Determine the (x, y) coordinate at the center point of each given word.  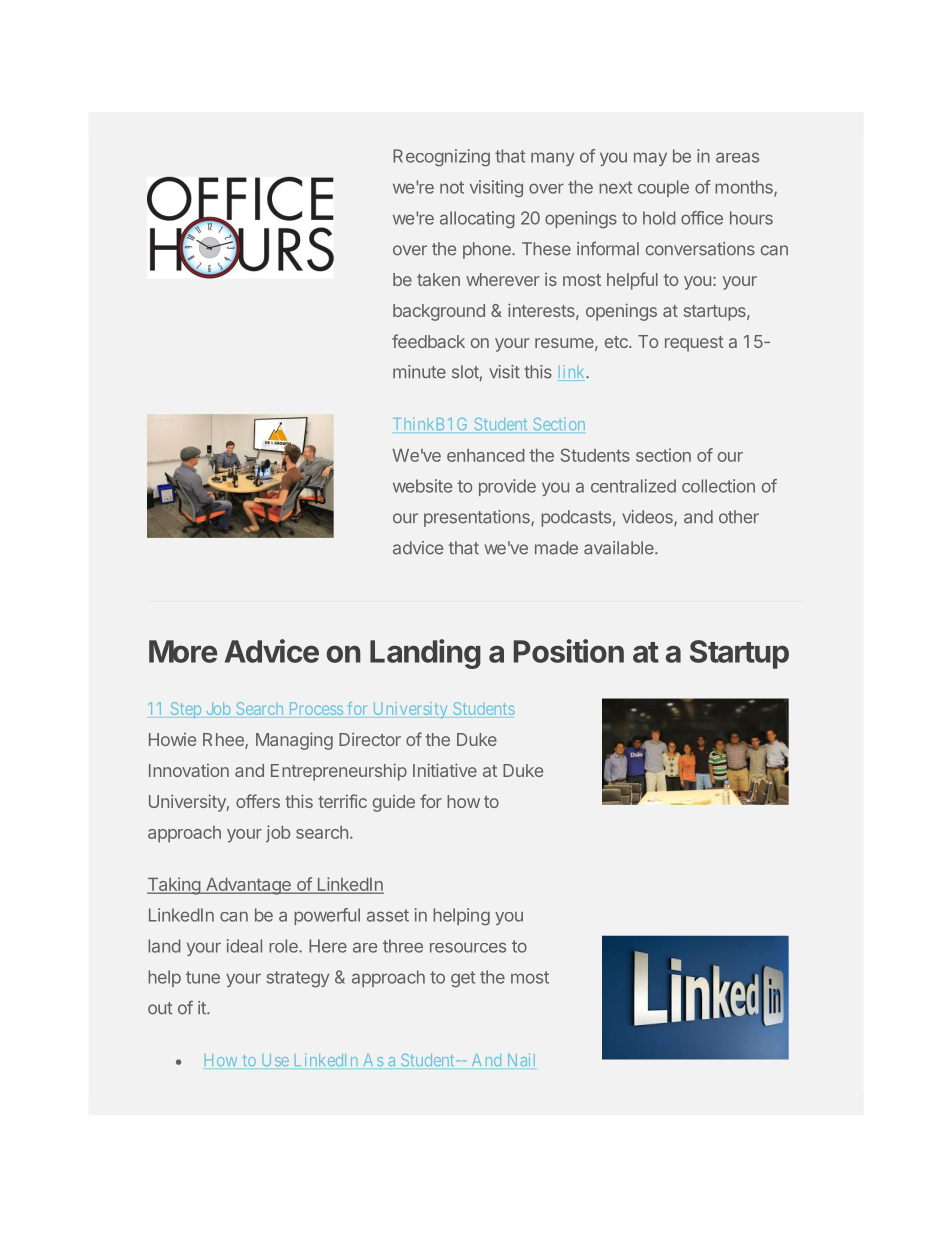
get (463, 979)
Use (275, 1060)
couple (663, 188)
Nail (521, 1059)
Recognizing (441, 158)
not (452, 187)
